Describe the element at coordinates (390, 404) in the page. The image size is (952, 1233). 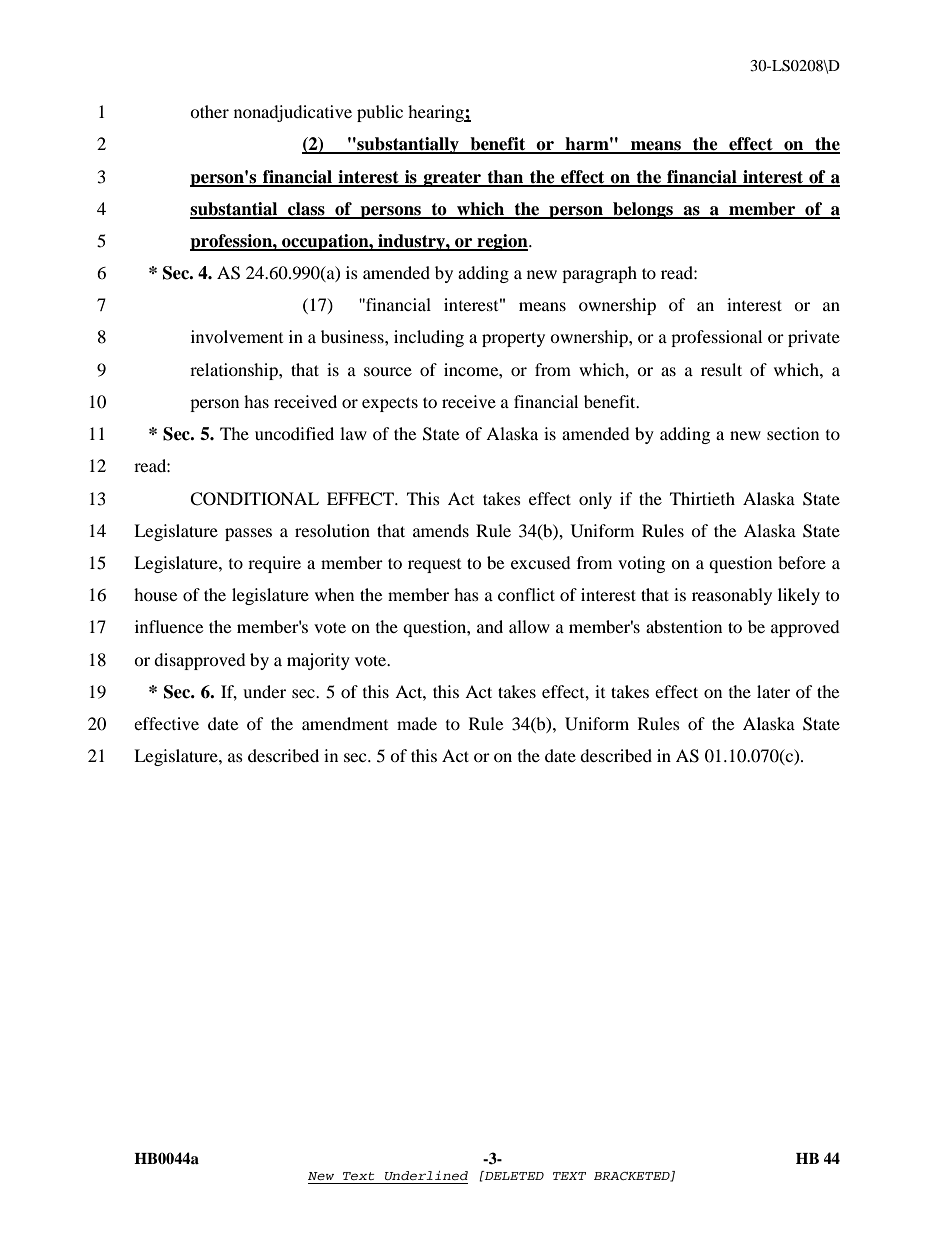
I see `expects` at that location.
